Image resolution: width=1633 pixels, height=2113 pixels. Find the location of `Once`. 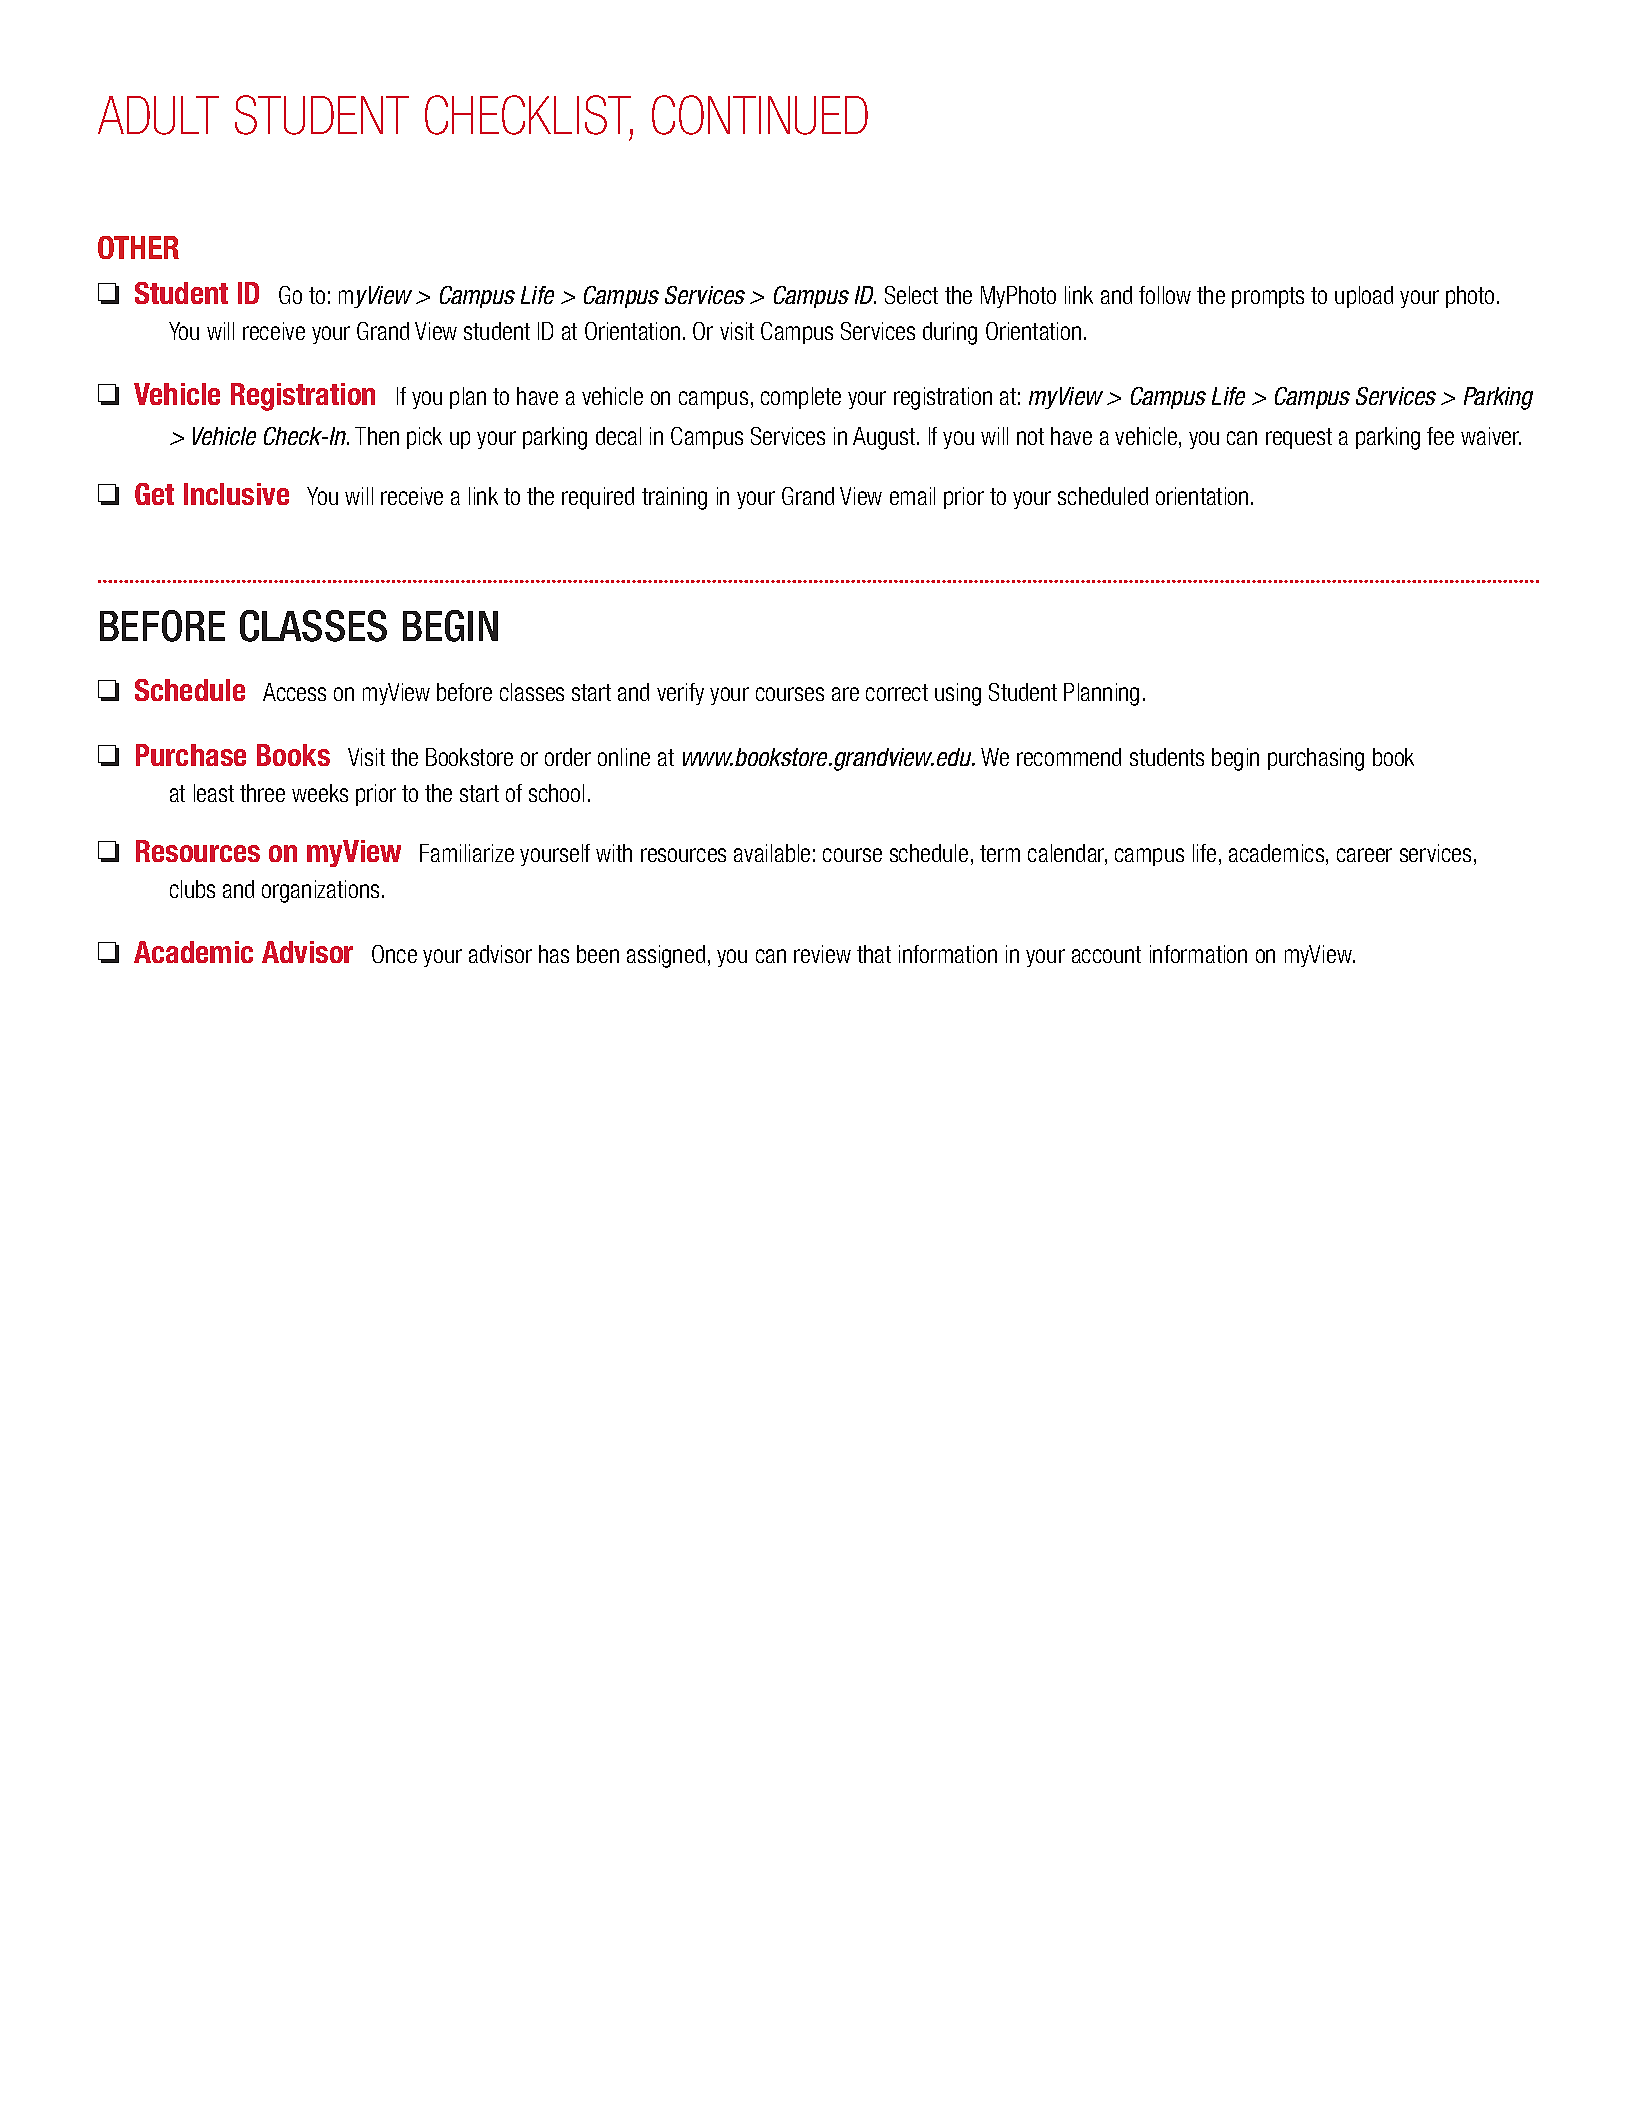

Once is located at coordinates (394, 954).
